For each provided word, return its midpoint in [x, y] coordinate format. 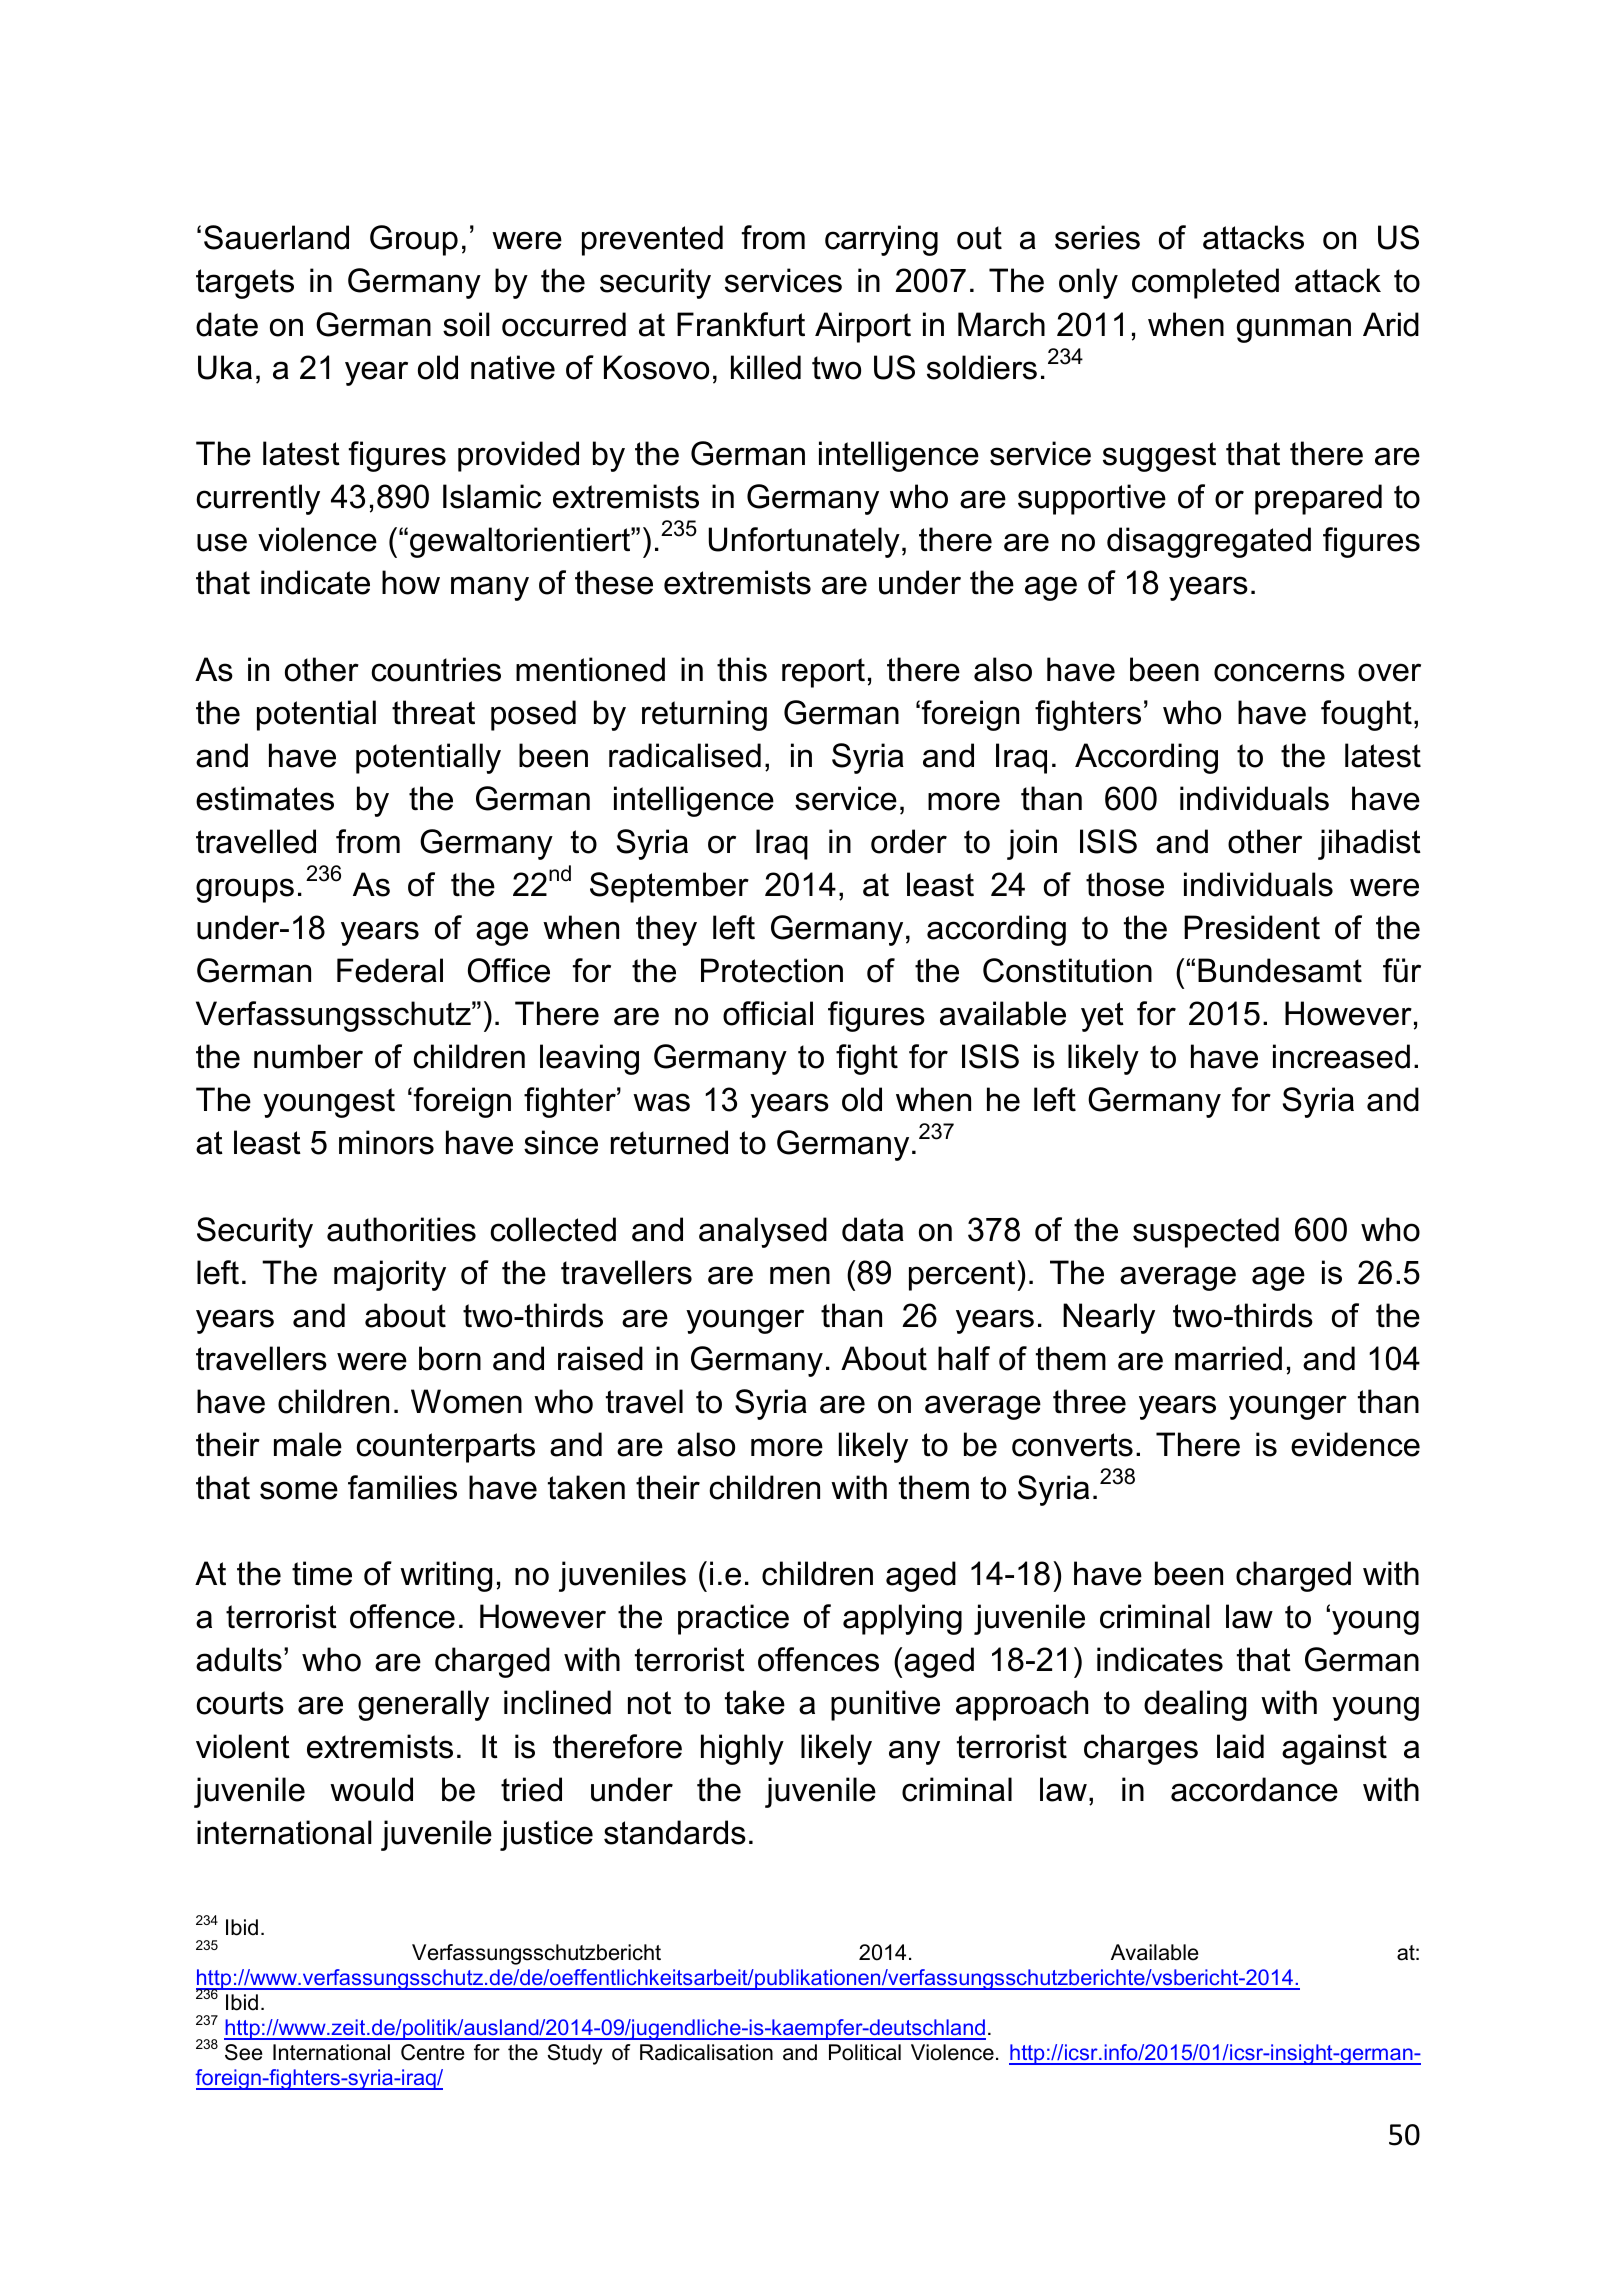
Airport [863, 327]
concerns [1279, 672]
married [1228, 1358]
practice [733, 1619]
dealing [1195, 1705]
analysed [763, 1232]
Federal [390, 970]
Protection [772, 970]
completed [1205, 283]
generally [423, 1705]
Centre [433, 2052]
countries [436, 669]
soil [466, 324]
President [1252, 927]
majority [390, 1275]
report [823, 673]
